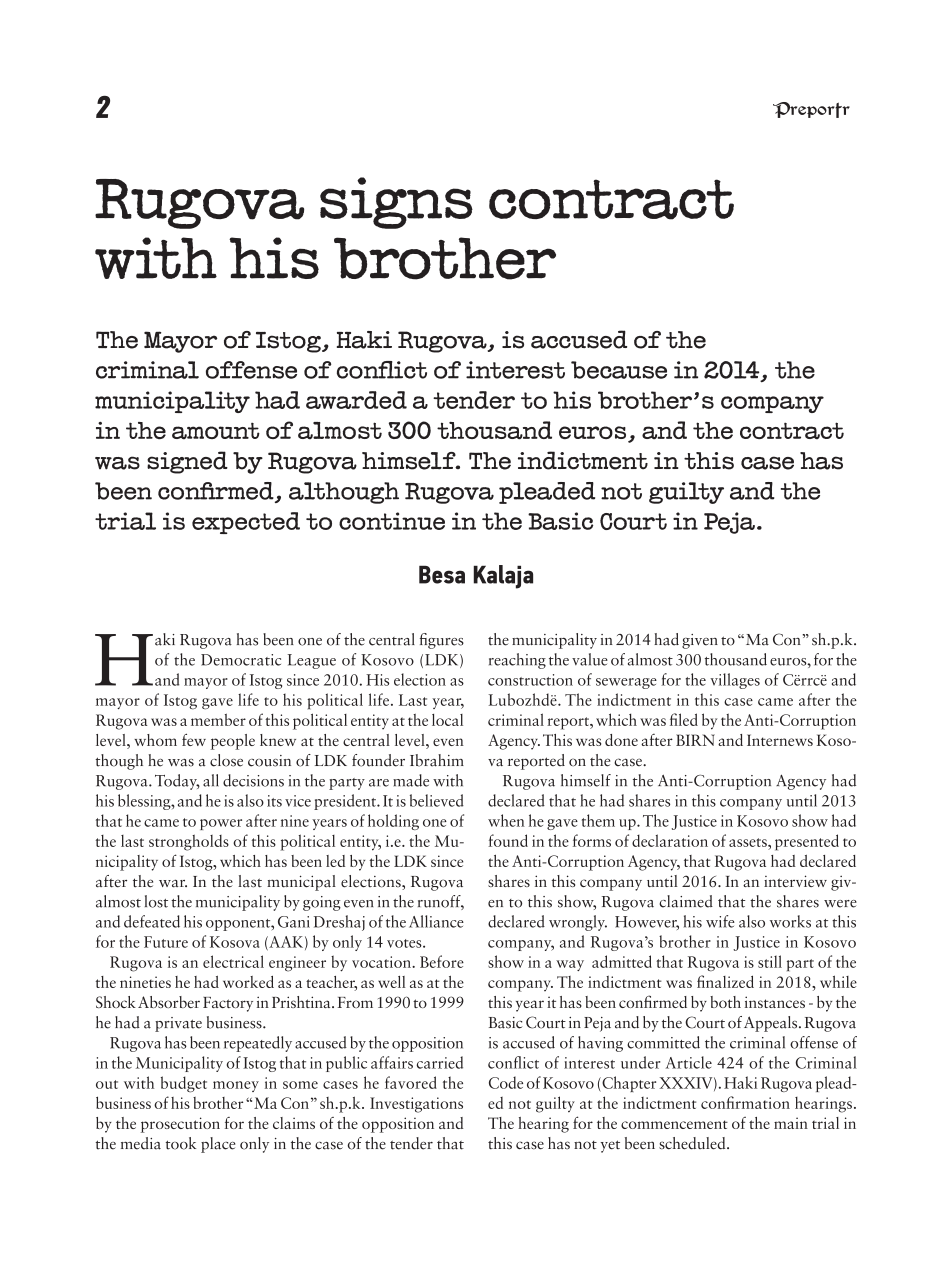  I want to click on assets, so click(749, 842).
